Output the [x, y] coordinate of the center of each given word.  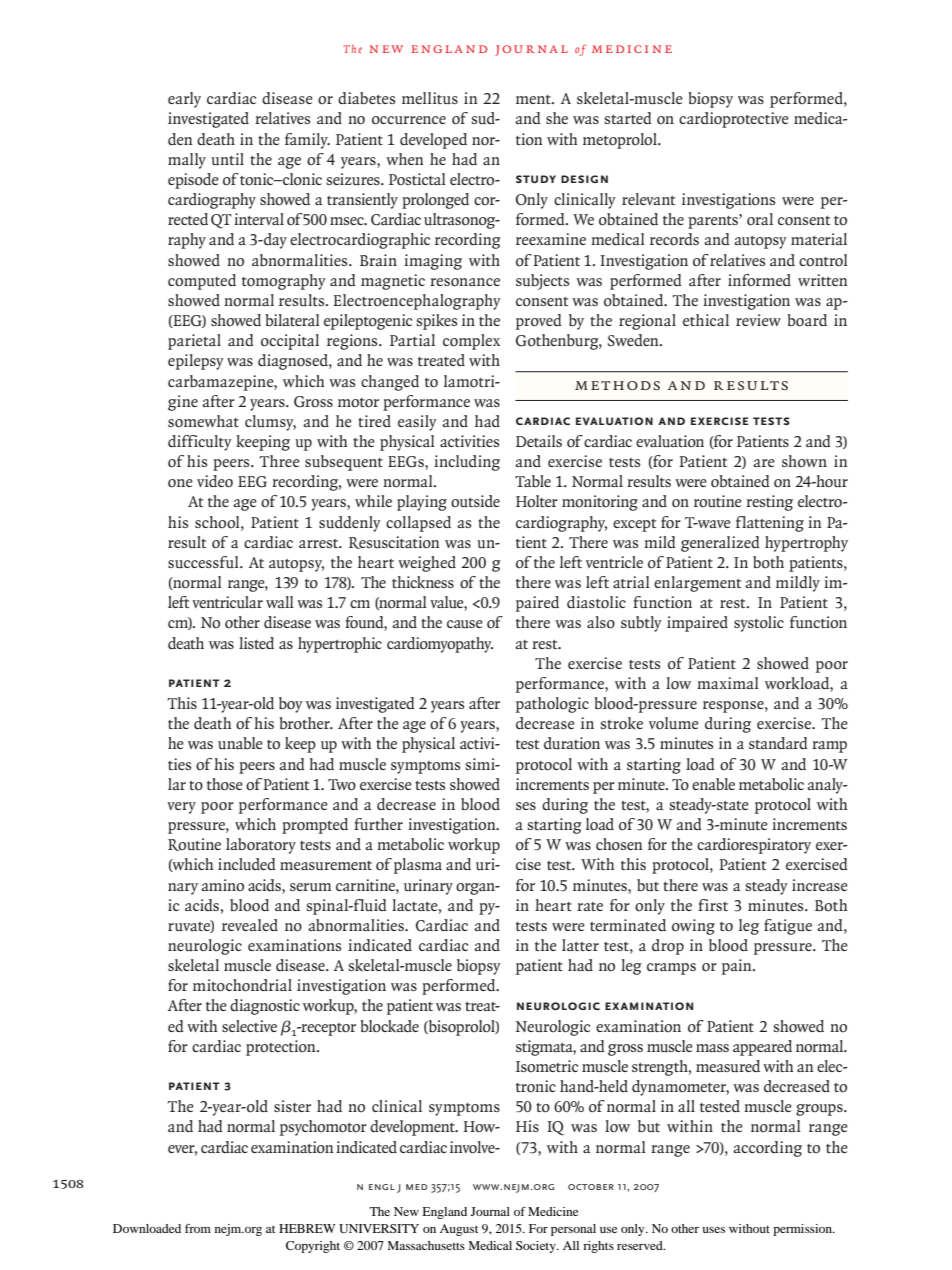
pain [738, 967]
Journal [490, 1211]
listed [256, 643]
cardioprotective [734, 120]
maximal [728, 683]
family [307, 141]
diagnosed [294, 362]
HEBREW [307, 1228]
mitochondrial [242, 985]
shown [804, 461]
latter [580, 945]
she [557, 118]
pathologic [552, 705]
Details [539, 441]
